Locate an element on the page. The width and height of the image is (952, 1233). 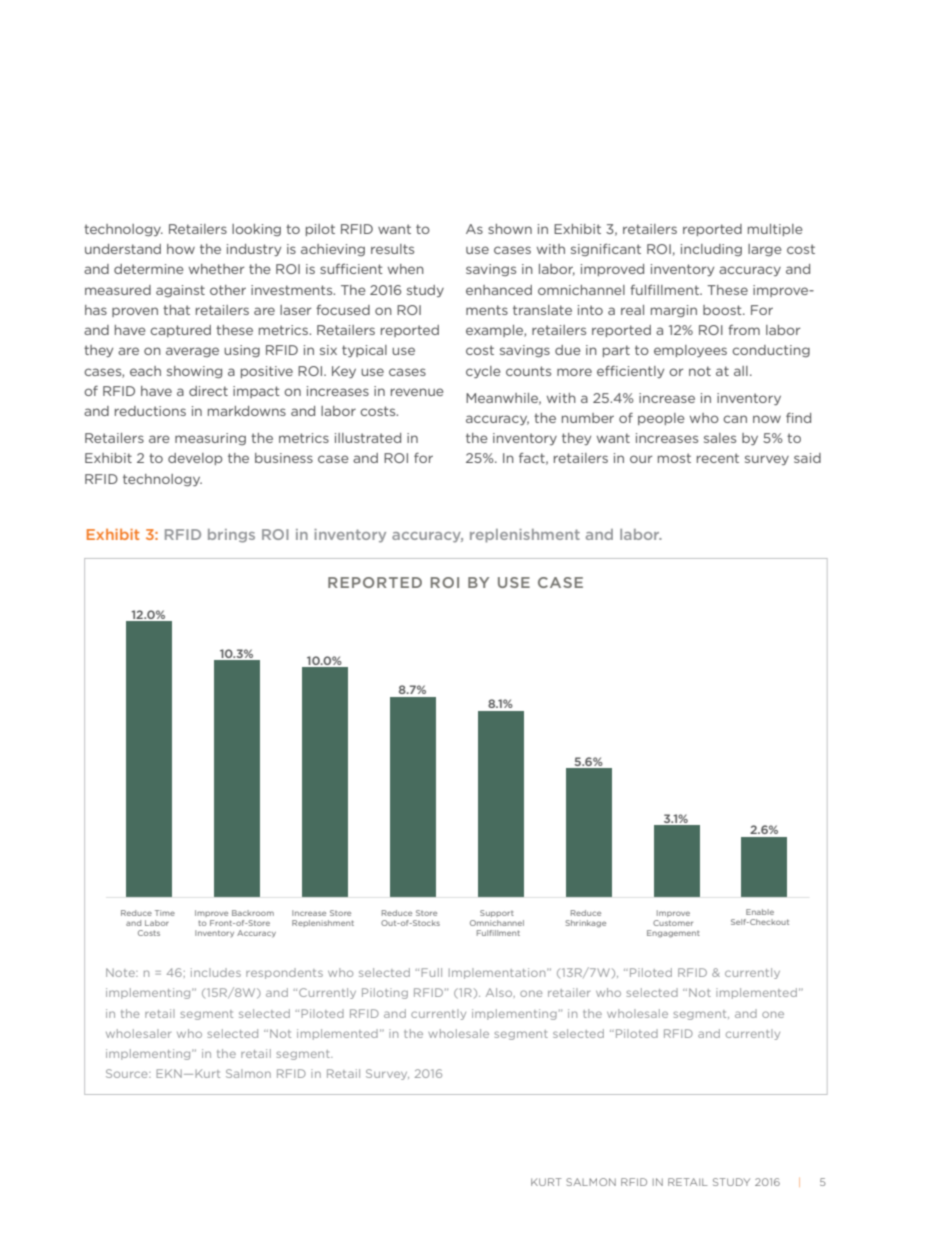
Time is located at coordinates (165, 913).
